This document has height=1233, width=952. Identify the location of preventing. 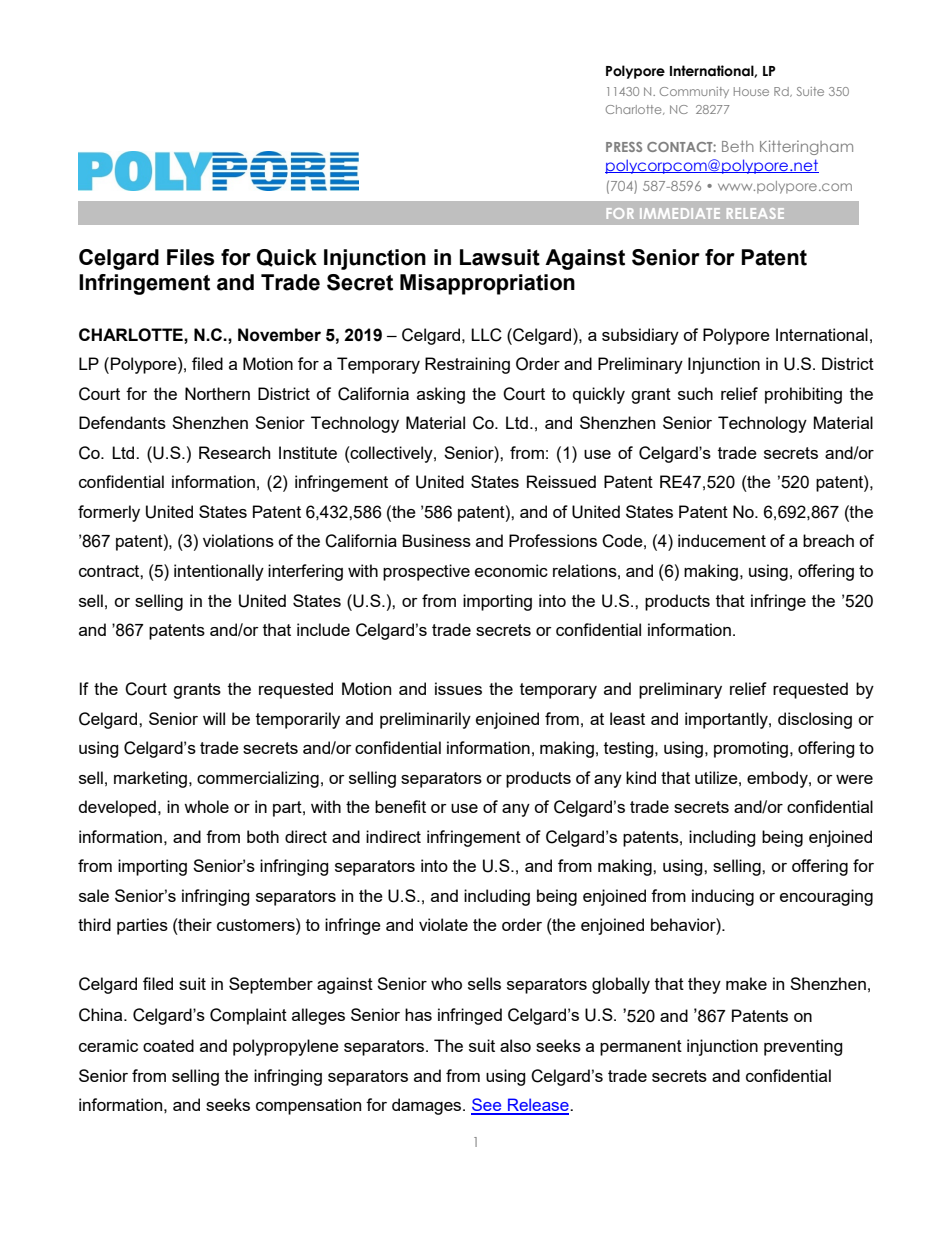
(803, 1047).
